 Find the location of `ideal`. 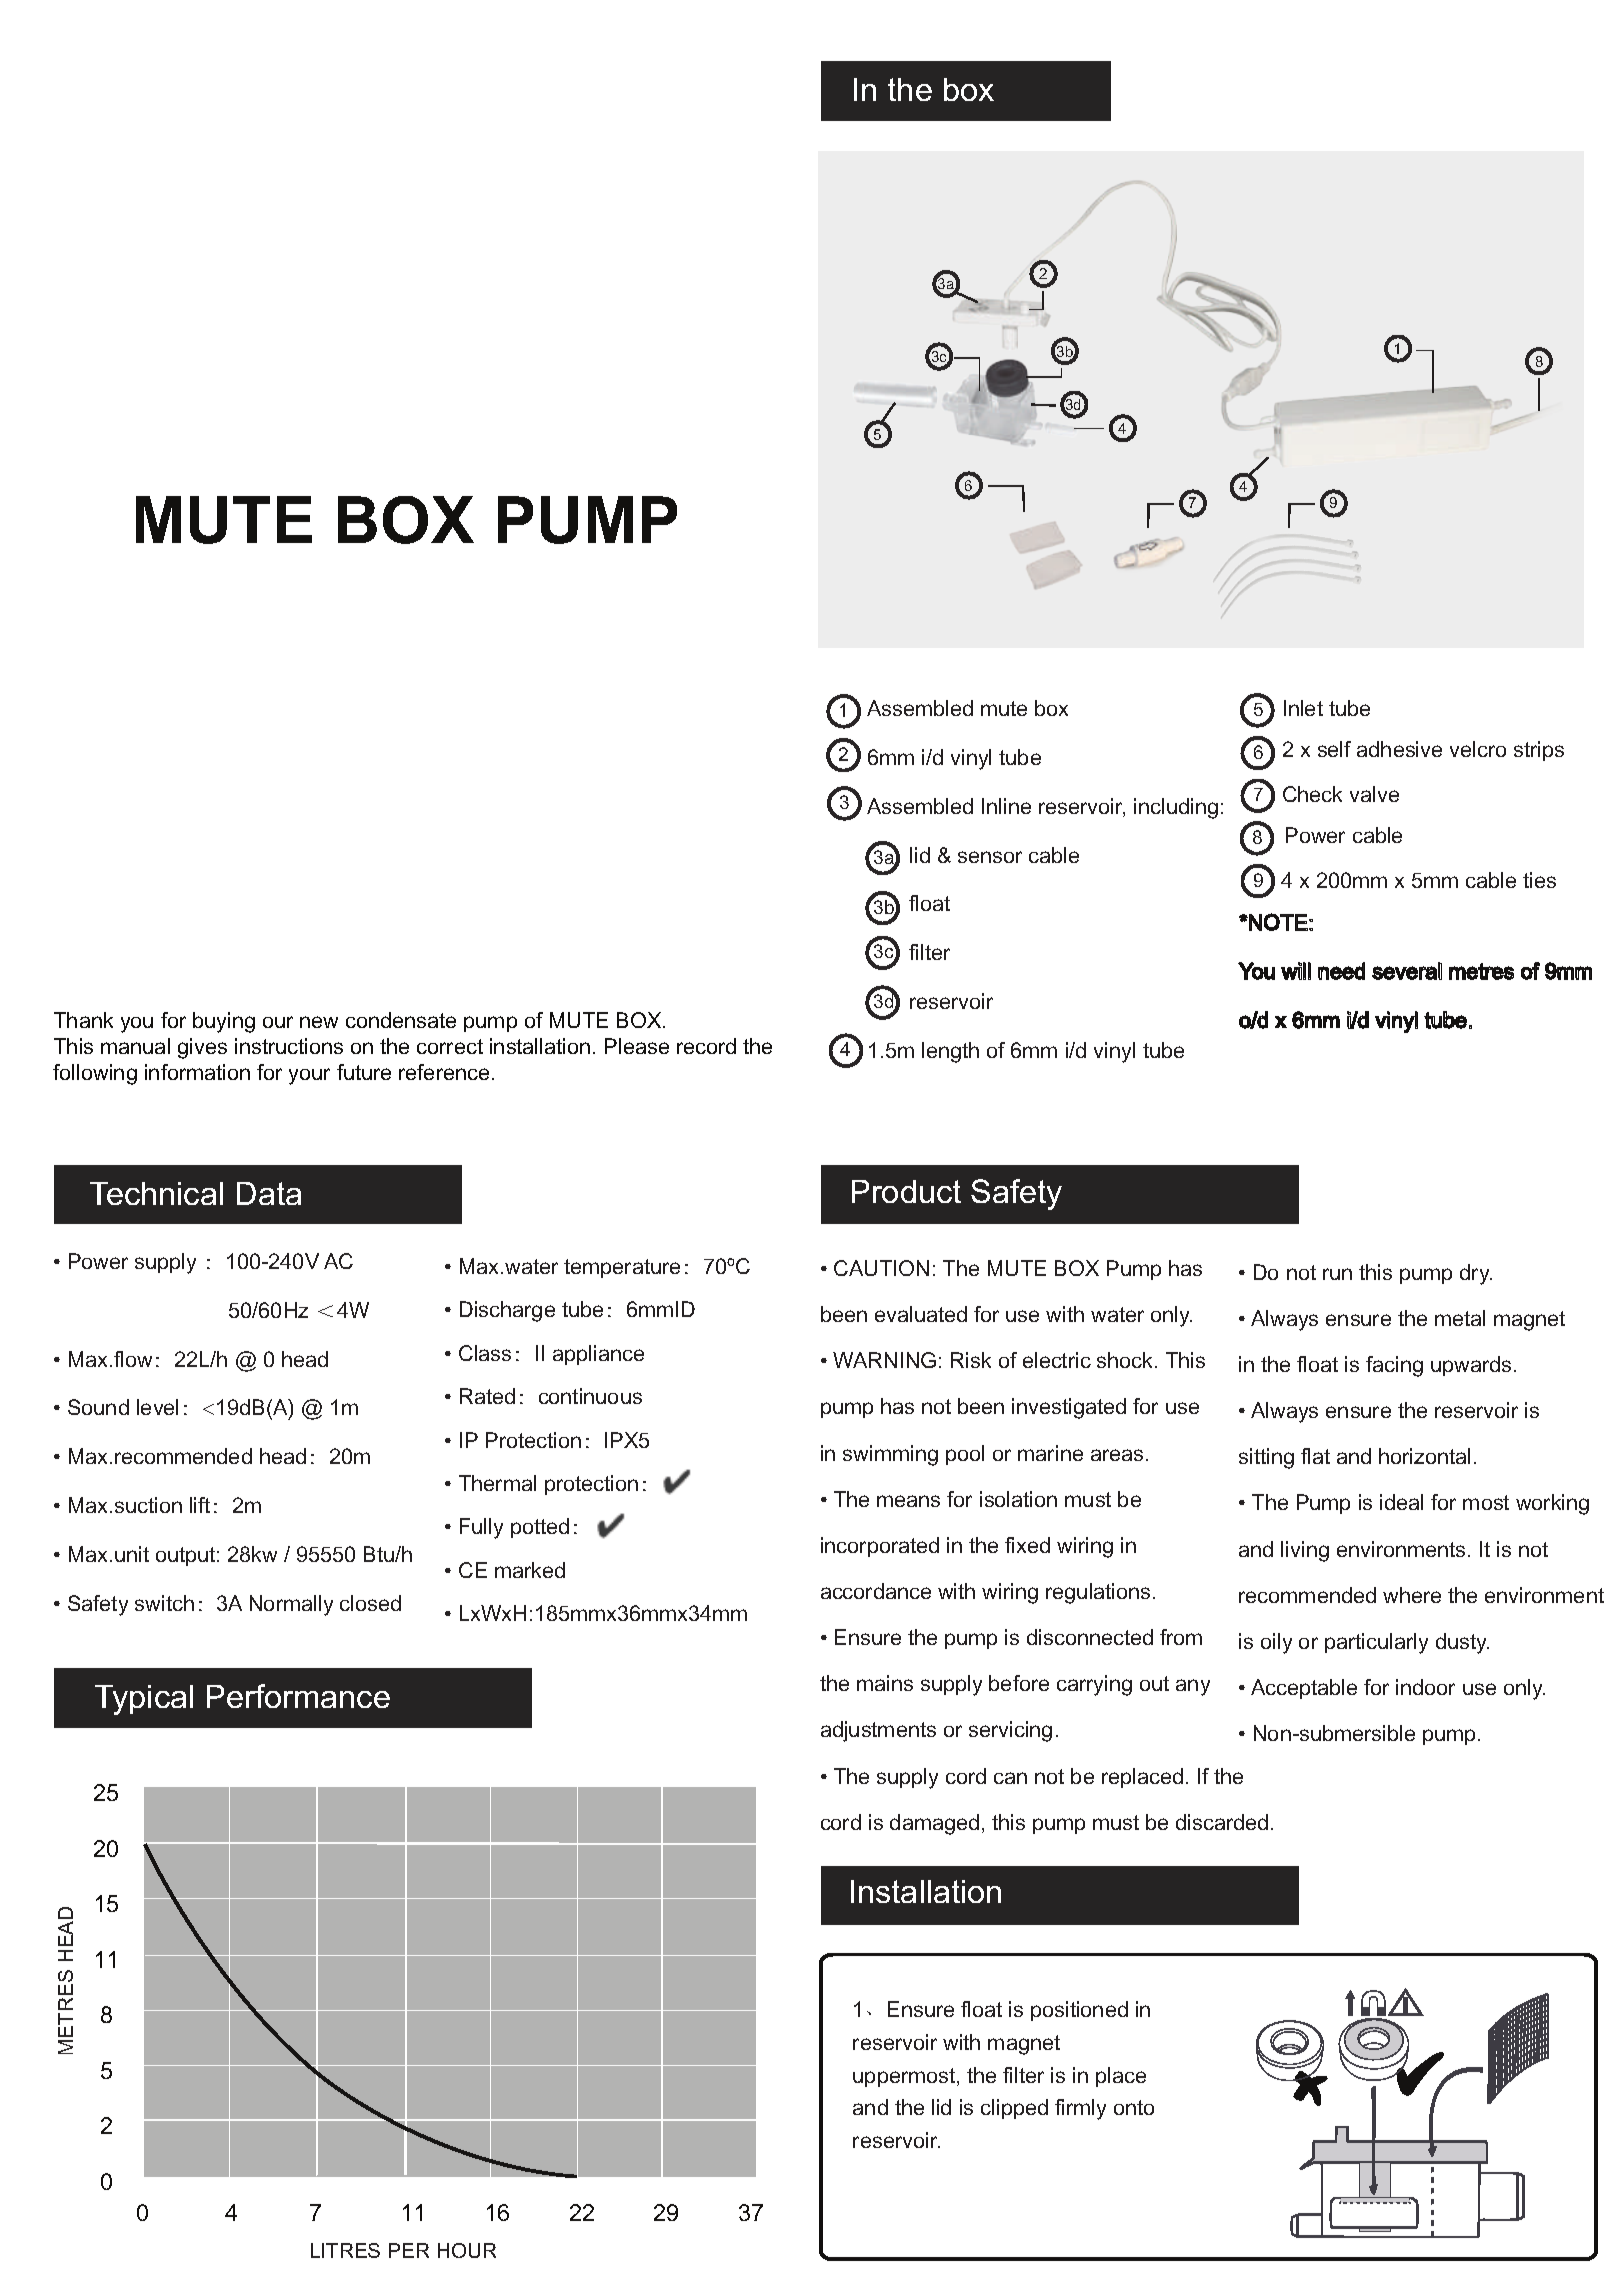

ideal is located at coordinates (1401, 1502).
